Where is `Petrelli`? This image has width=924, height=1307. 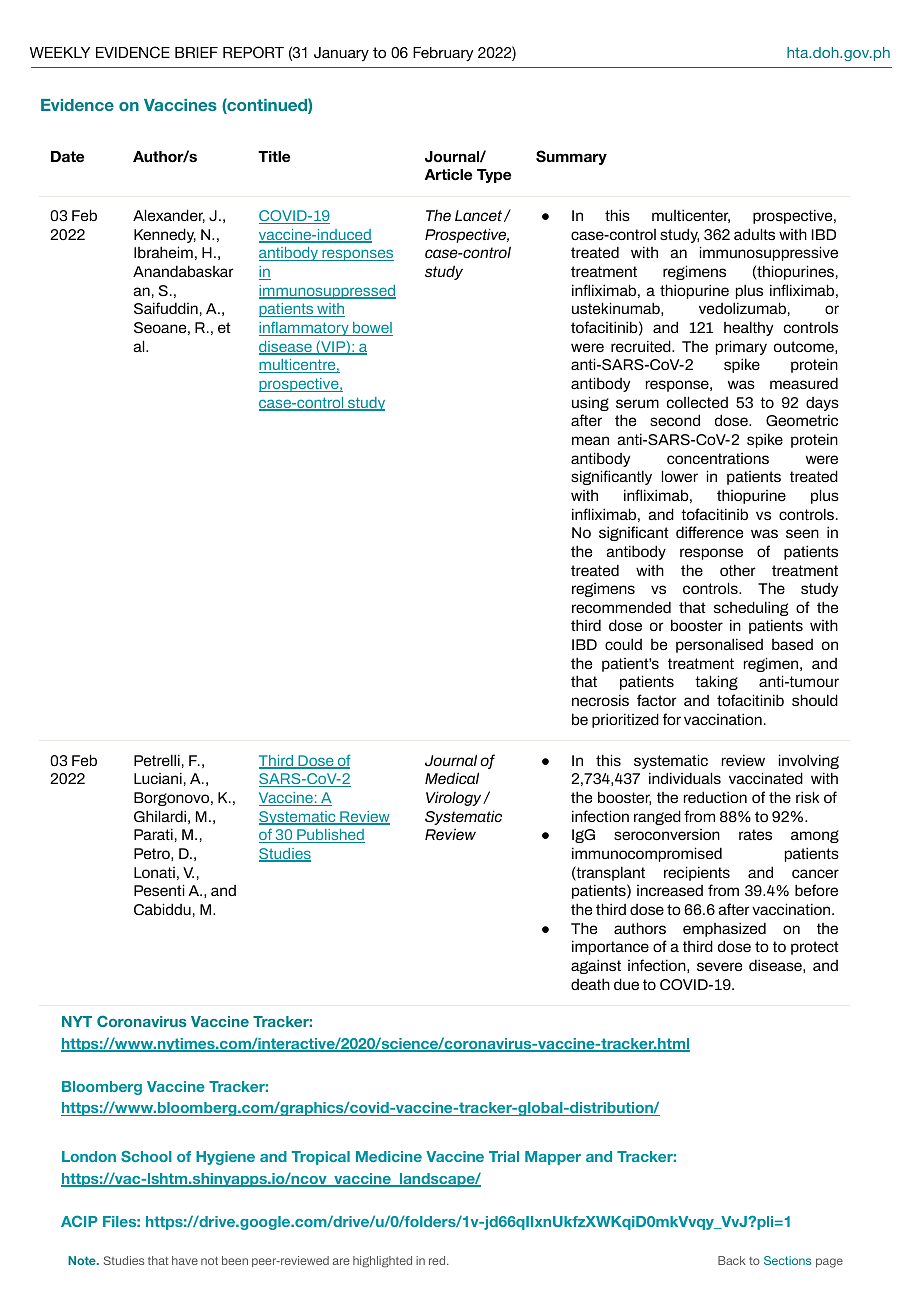
Petrelli is located at coordinates (157, 760).
